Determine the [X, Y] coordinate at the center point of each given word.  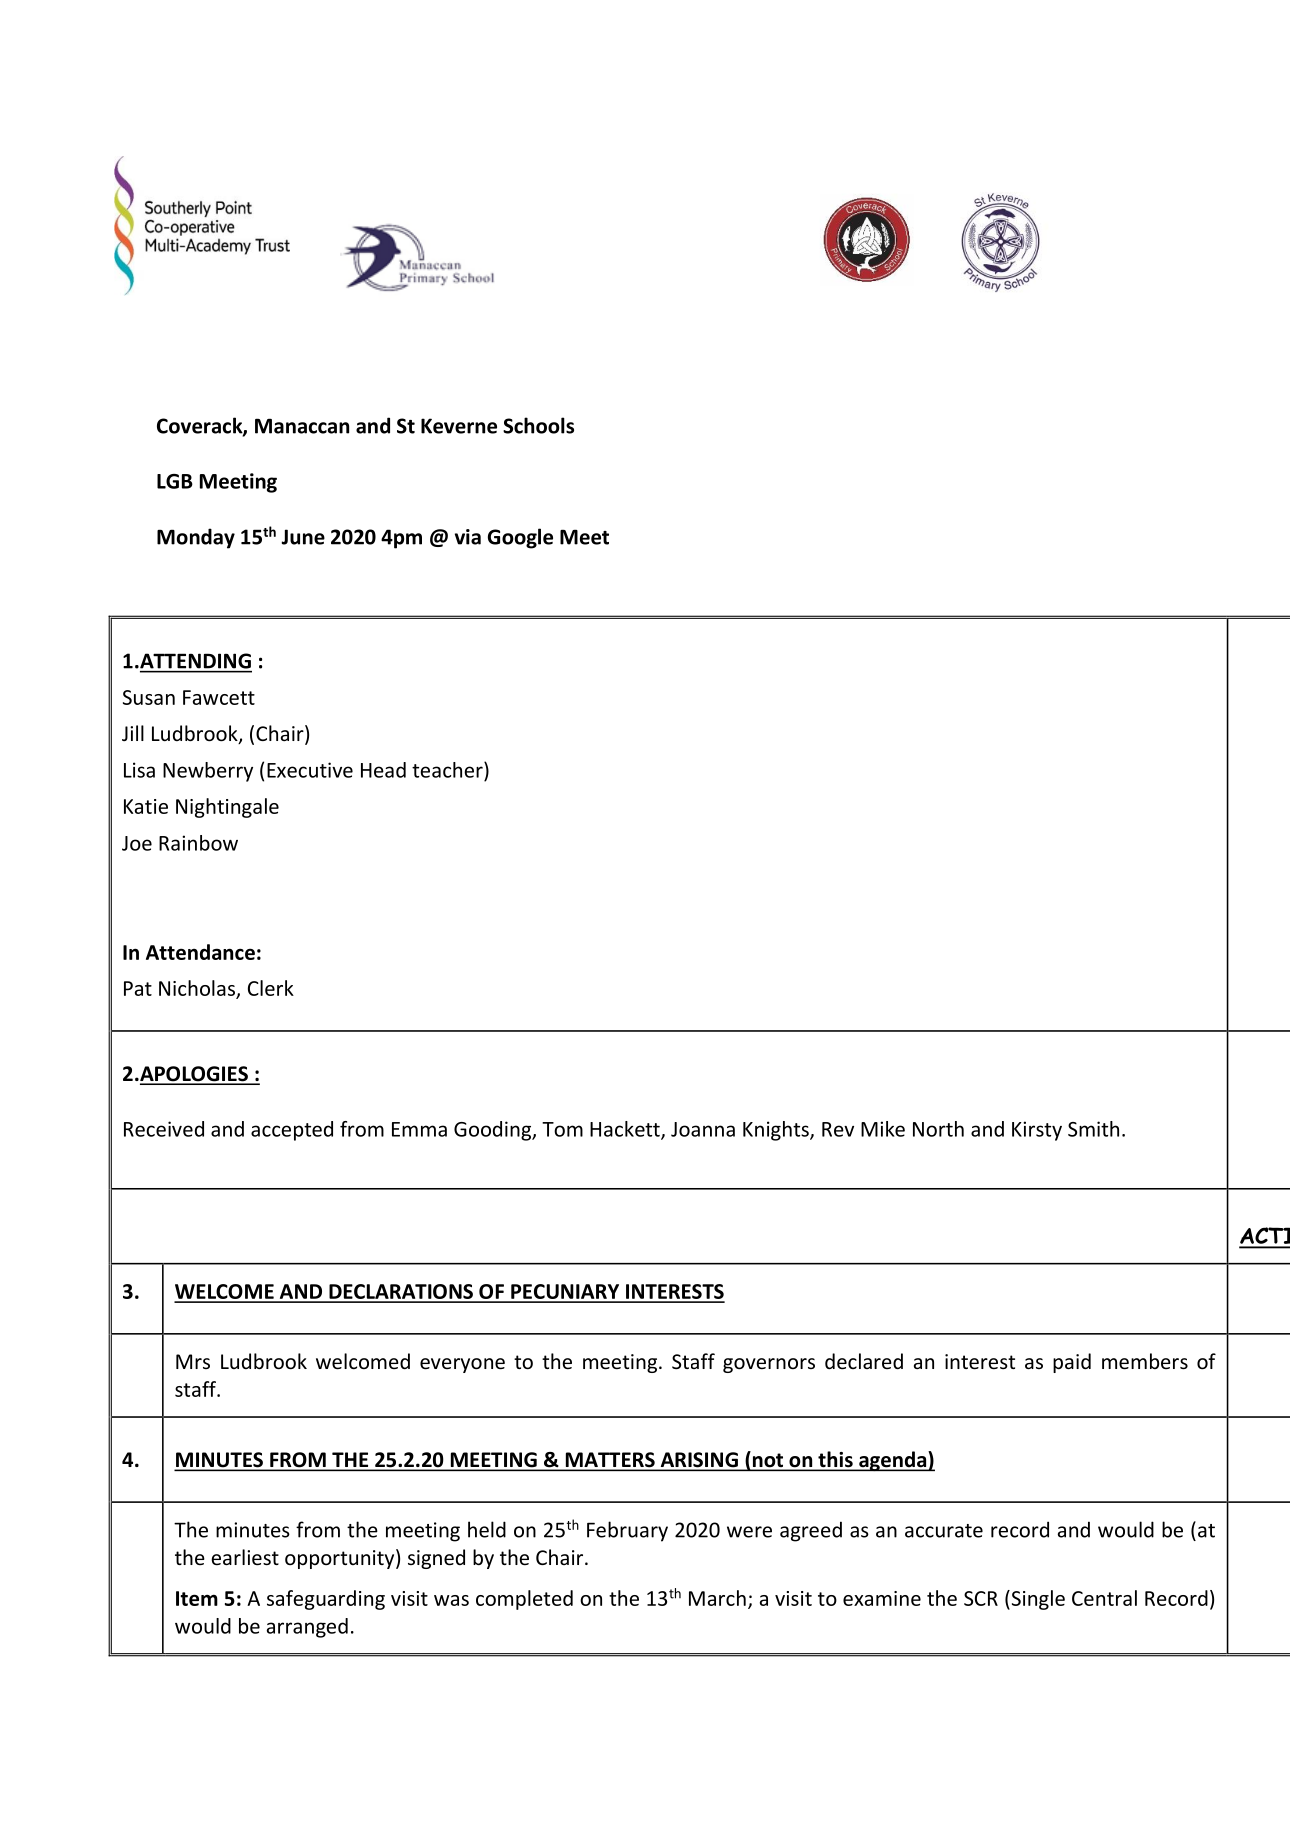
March [717, 1598]
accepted [292, 1131]
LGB [175, 481]
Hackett [626, 1130]
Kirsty [1037, 1131]
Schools [538, 425]
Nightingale [227, 808]
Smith [1093, 1129]
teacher [448, 770]
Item [197, 1598]
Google [520, 538]
